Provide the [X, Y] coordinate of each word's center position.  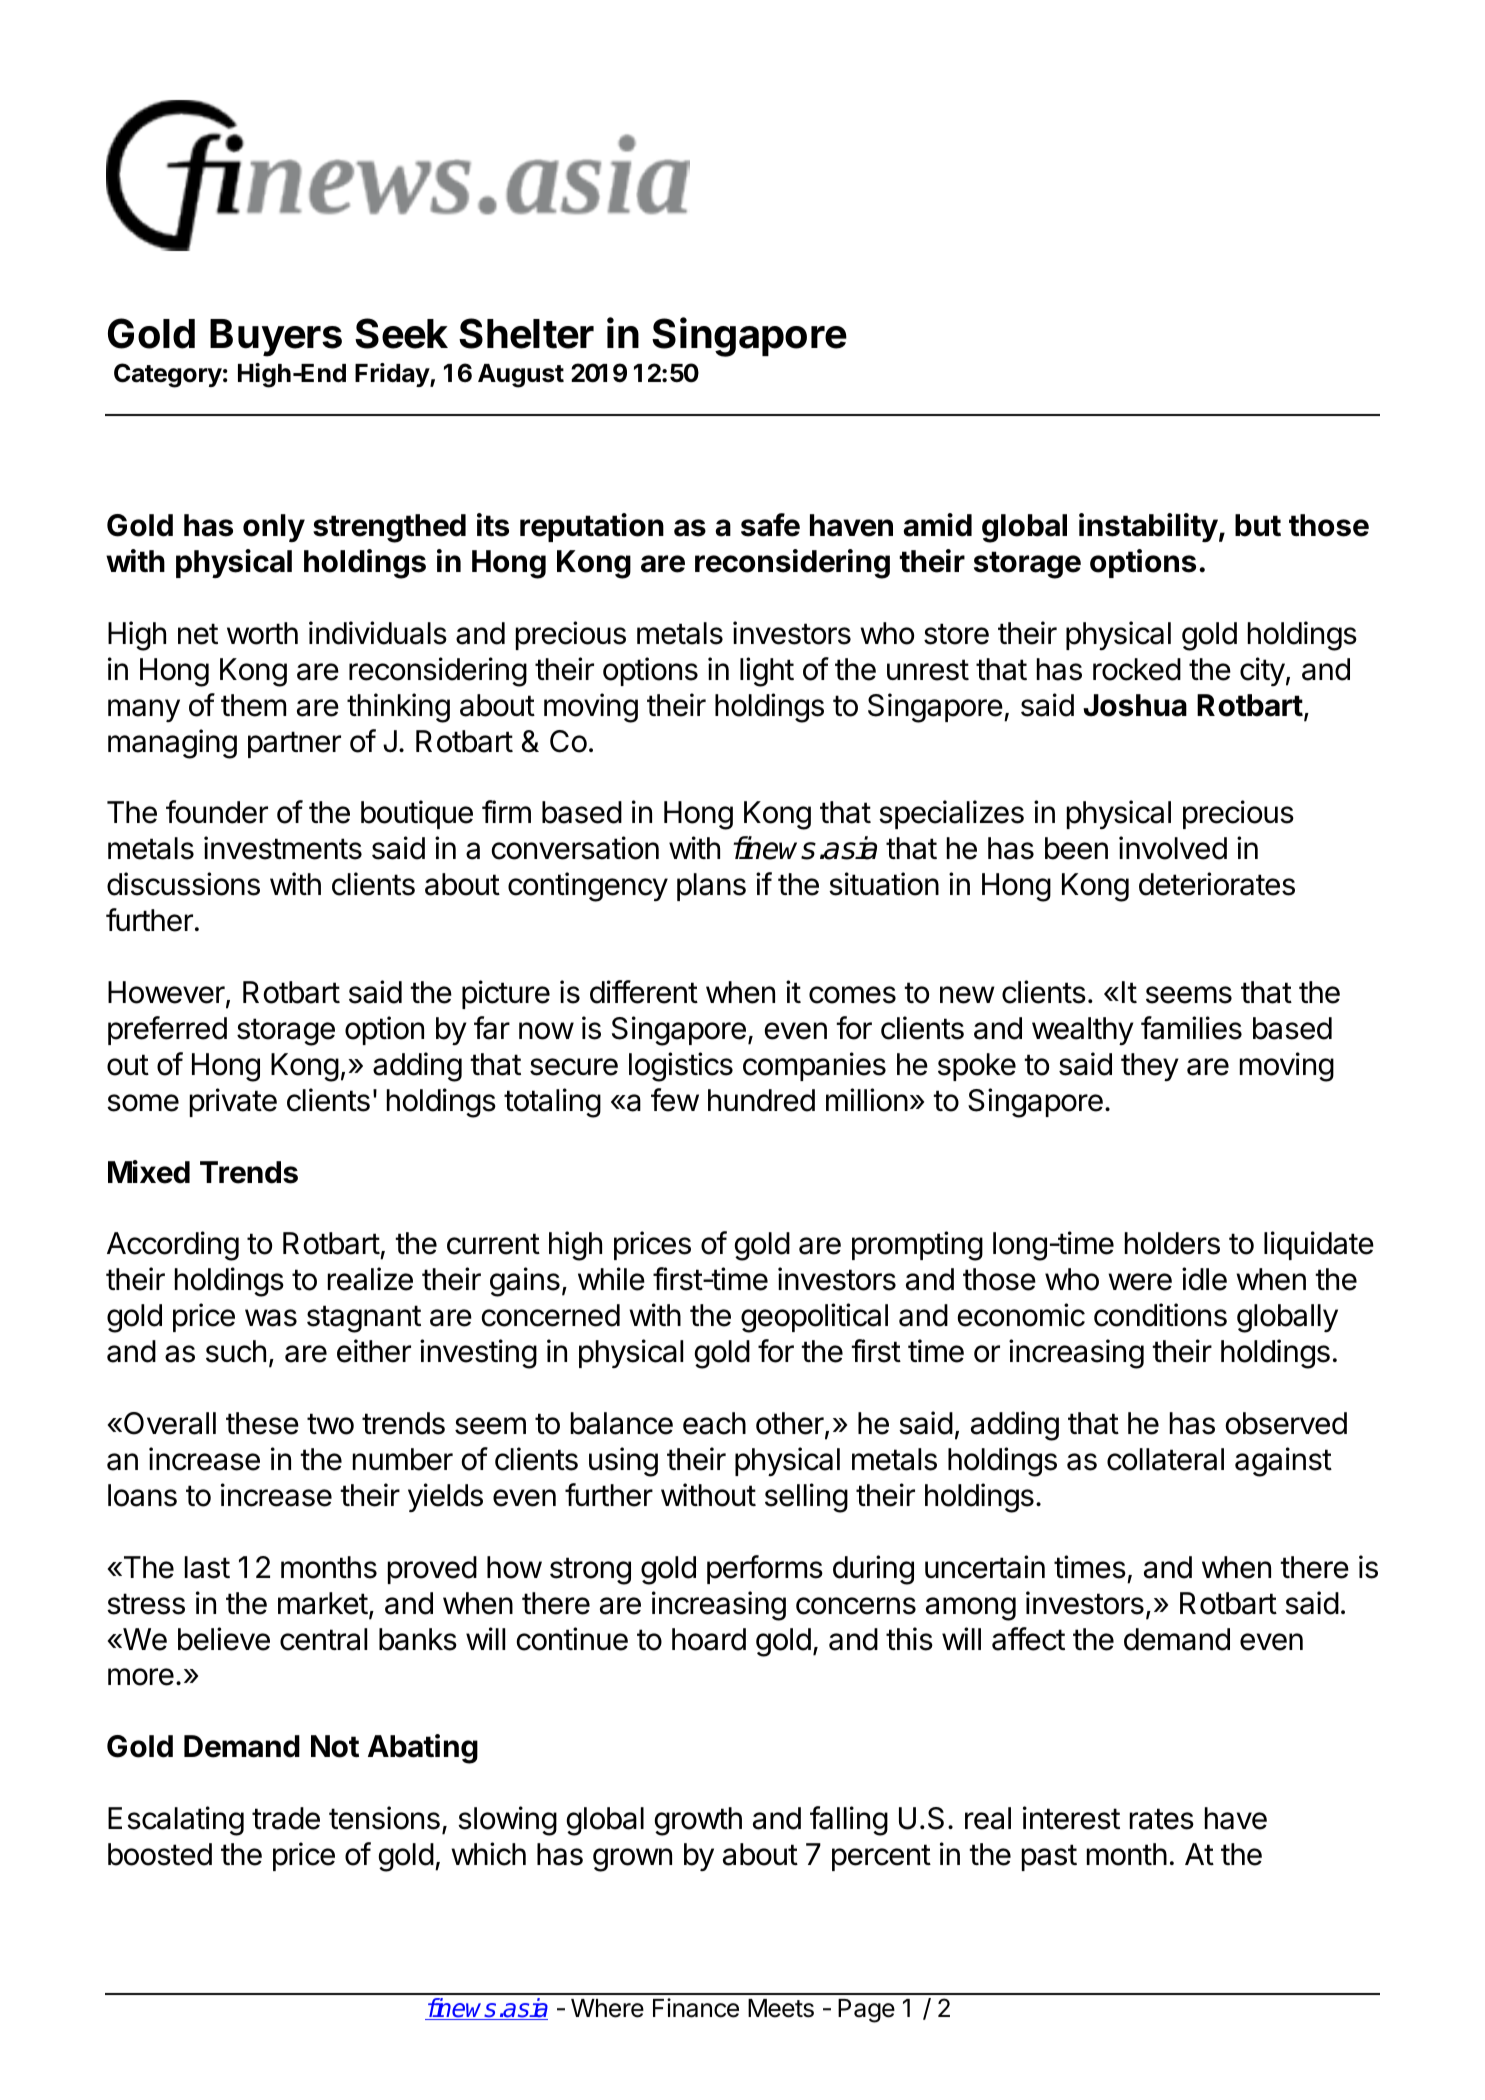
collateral [1165, 1459]
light [767, 672]
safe [770, 525]
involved [1173, 848]
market [323, 1603]
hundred [761, 1100]
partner [294, 744]
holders [1172, 1243]
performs [765, 1569]
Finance [696, 2008]
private [233, 1102]
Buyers [276, 338]
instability [1148, 527]
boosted [160, 1854]
